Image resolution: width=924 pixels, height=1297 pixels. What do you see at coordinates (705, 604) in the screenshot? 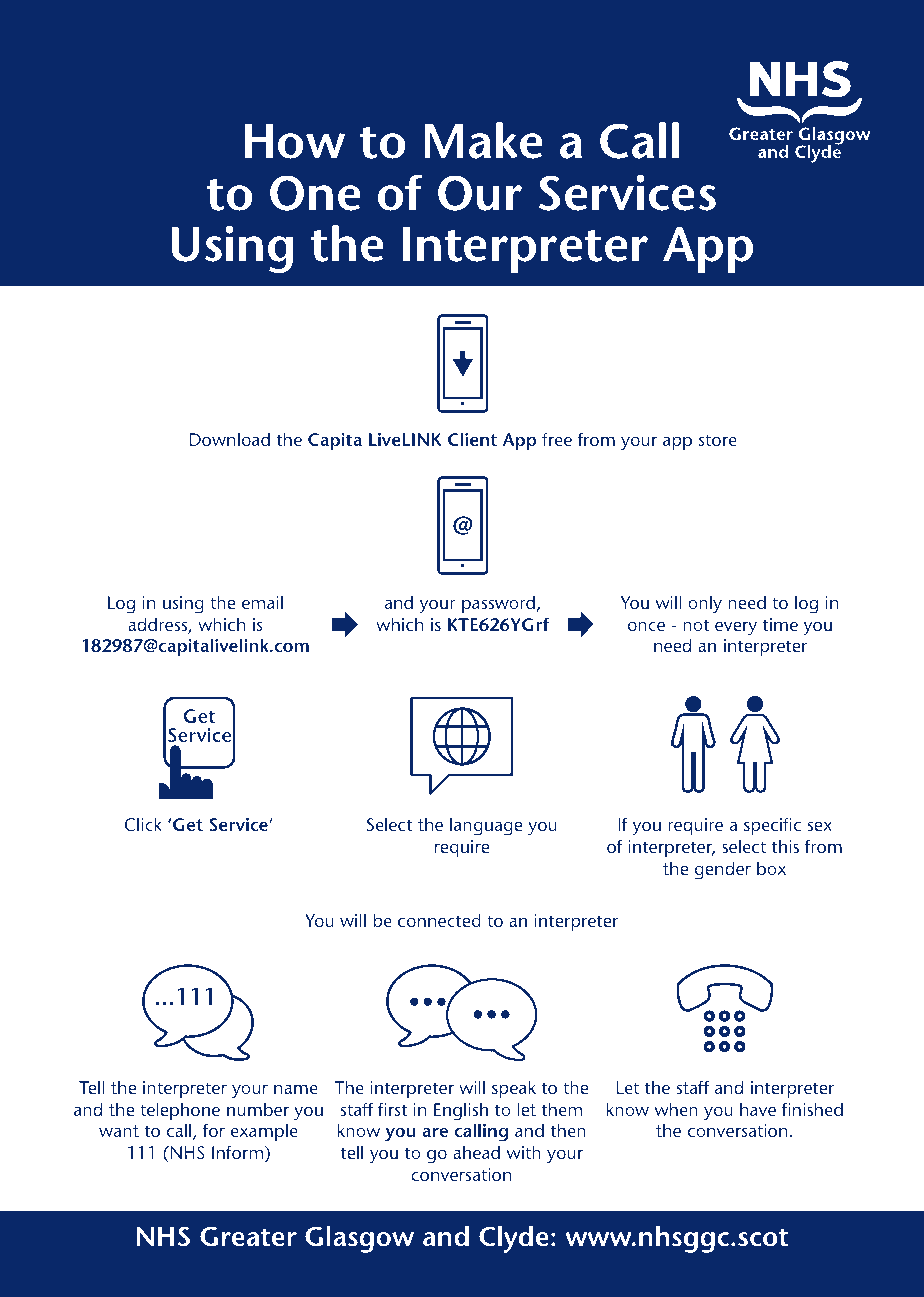
I see `only` at bounding box center [705, 604].
